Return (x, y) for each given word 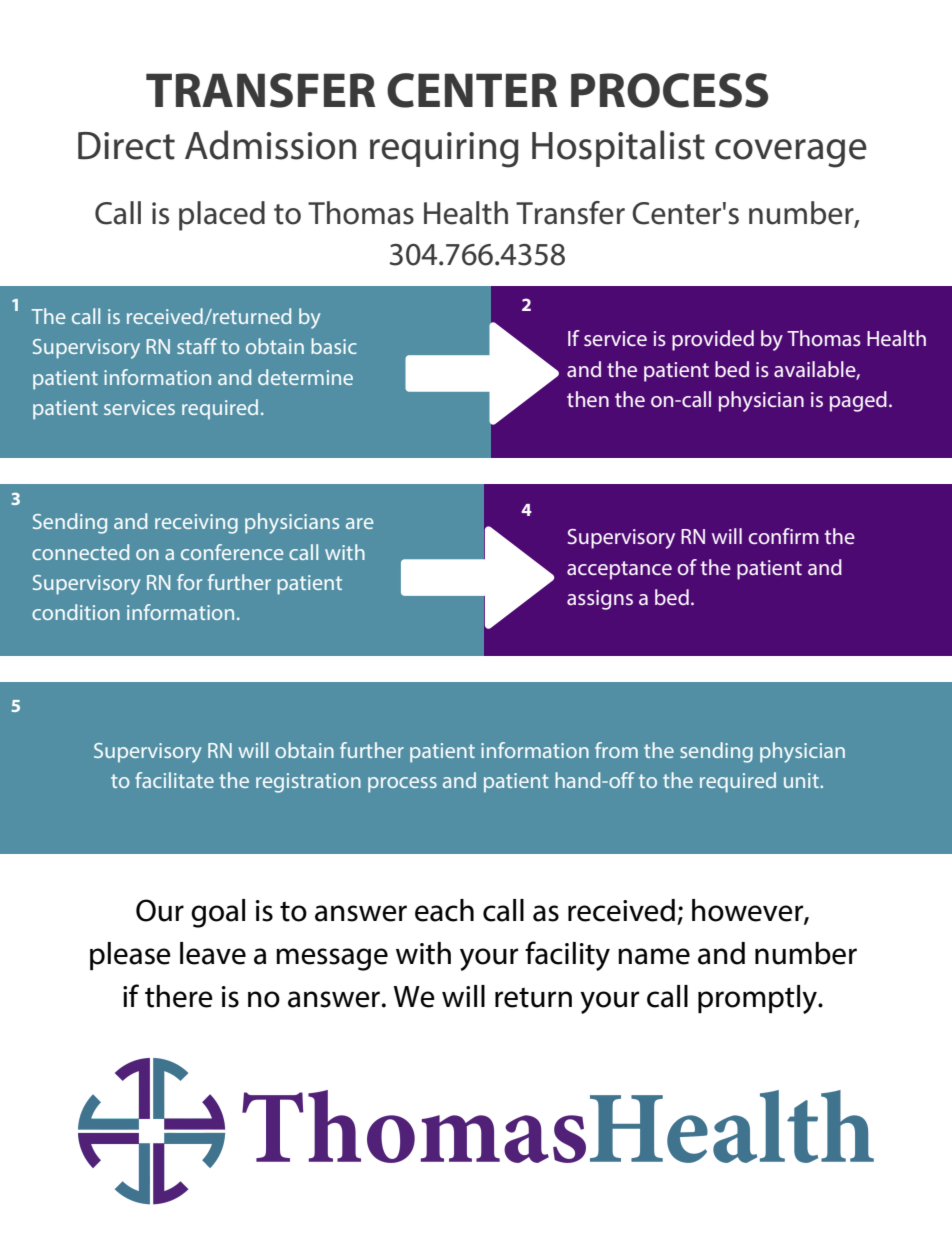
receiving (196, 524)
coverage (791, 153)
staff (197, 346)
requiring (444, 150)
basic (334, 346)
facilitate (174, 780)
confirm (784, 536)
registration (308, 783)
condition (76, 612)
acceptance (619, 570)
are (359, 523)
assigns (600, 600)
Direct (126, 146)
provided (713, 340)
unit (802, 780)
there (179, 996)
